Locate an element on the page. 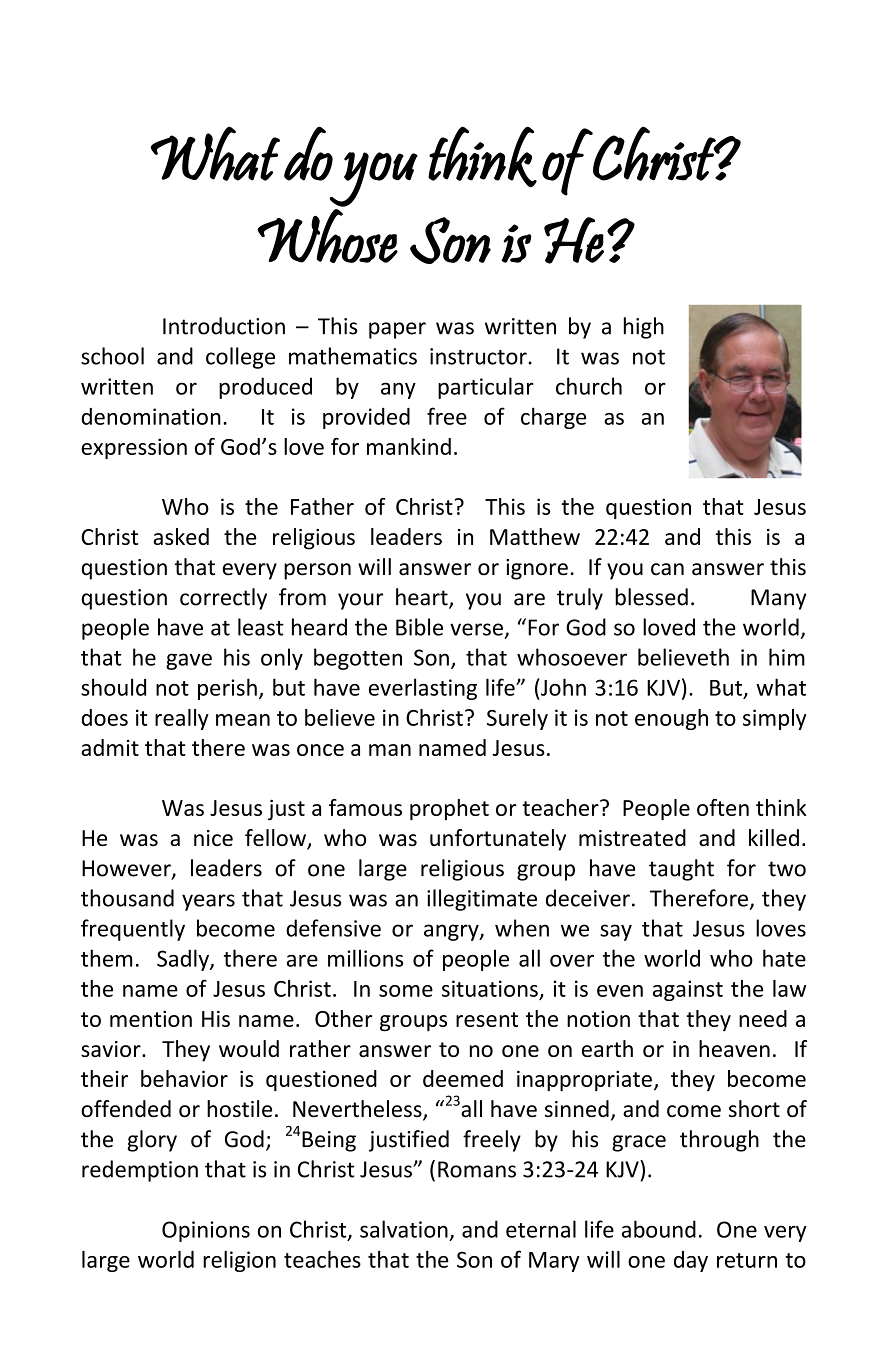 This image has width=887, height=1372. years is located at coordinates (208, 902).
